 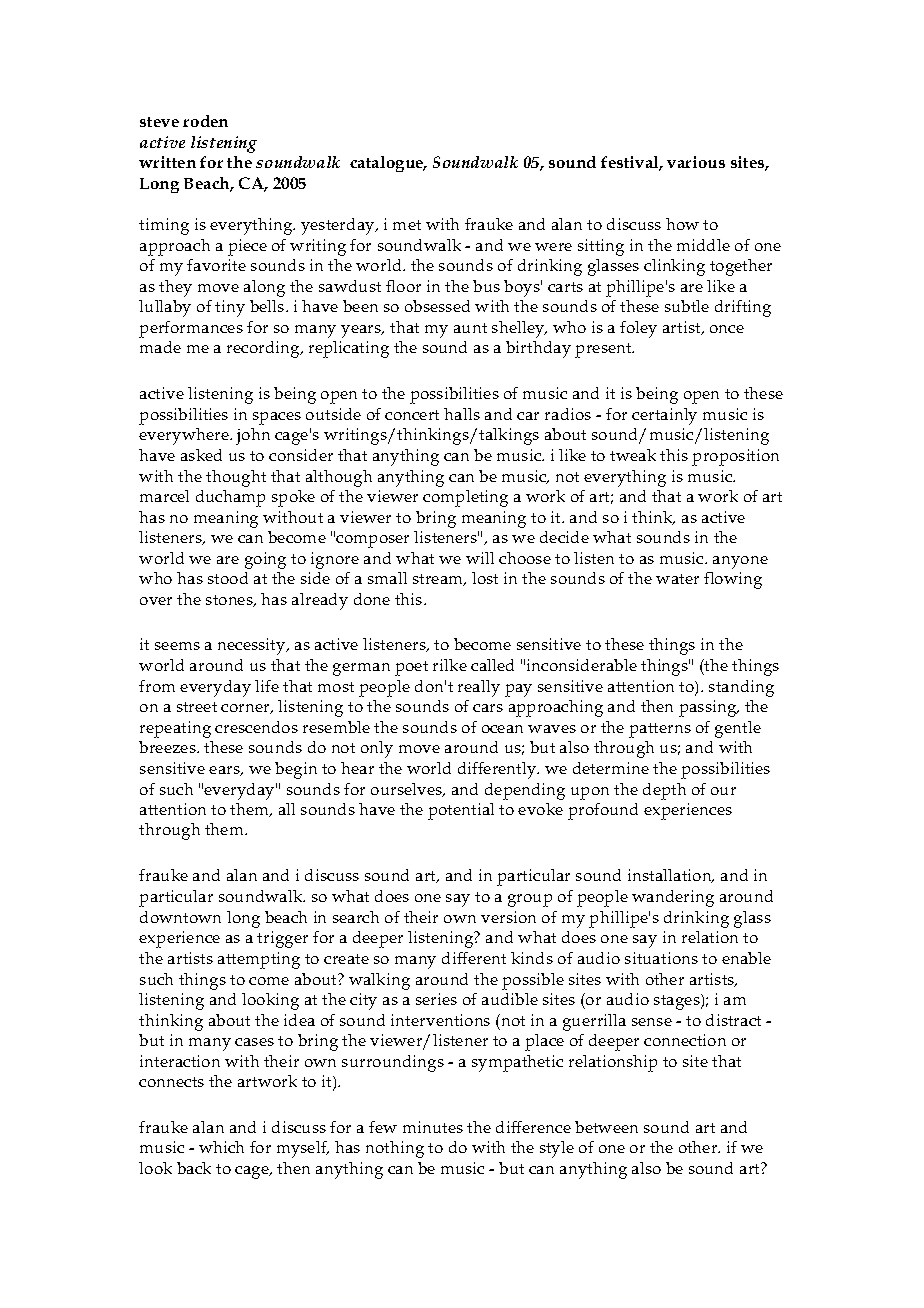 I want to click on rilke, so click(x=450, y=665).
